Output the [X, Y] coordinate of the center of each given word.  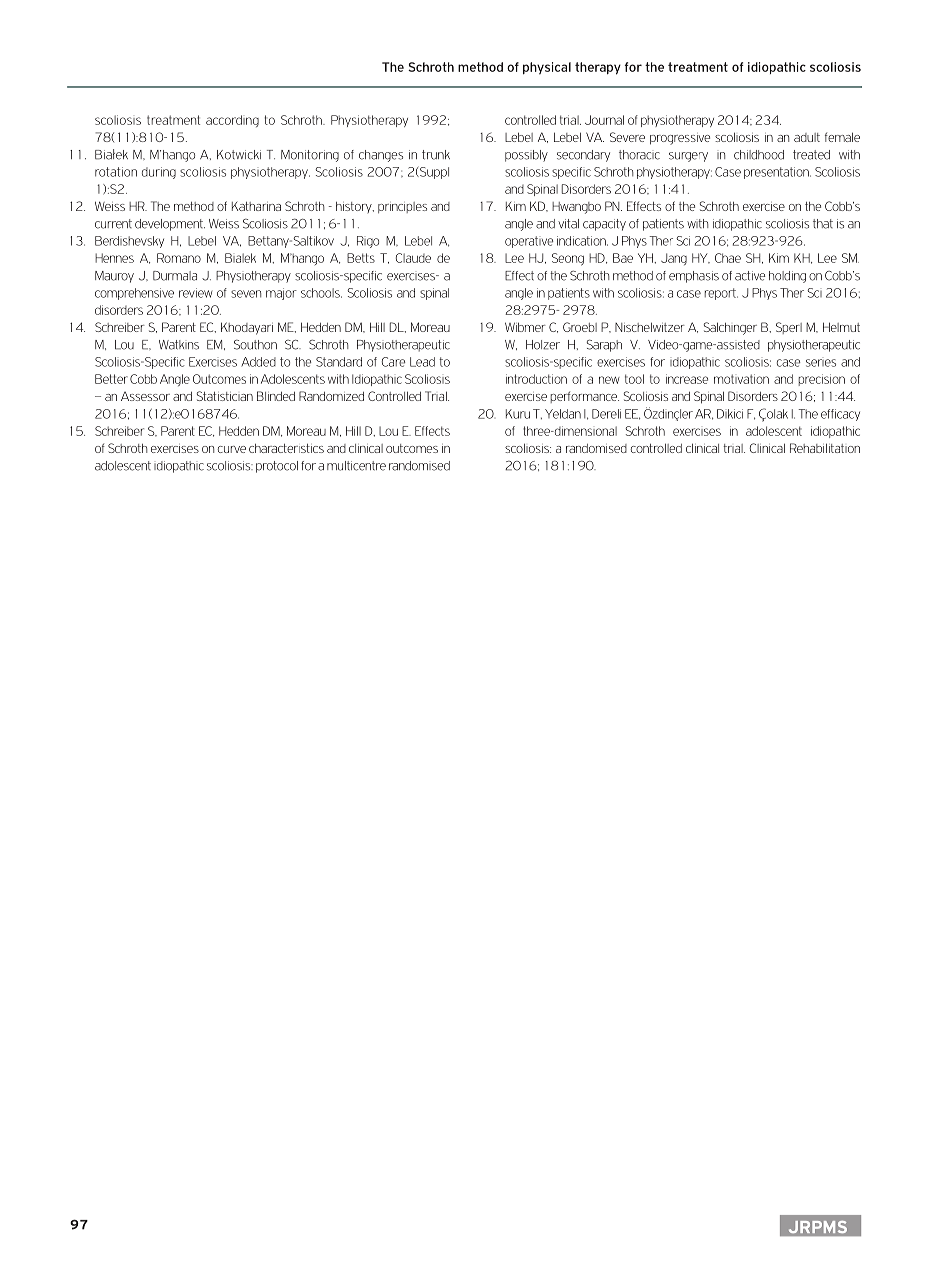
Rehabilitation [825, 448]
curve [232, 449]
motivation [741, 379]
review [195, 293]
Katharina [256, 206]
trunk [436, 155]
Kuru [518, 414]
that [823, 224]
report [721, 294]
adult [807, 137]
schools [321, 293]
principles [402, 207]
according [232, 121]
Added [258, 362]
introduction [536, 379]
